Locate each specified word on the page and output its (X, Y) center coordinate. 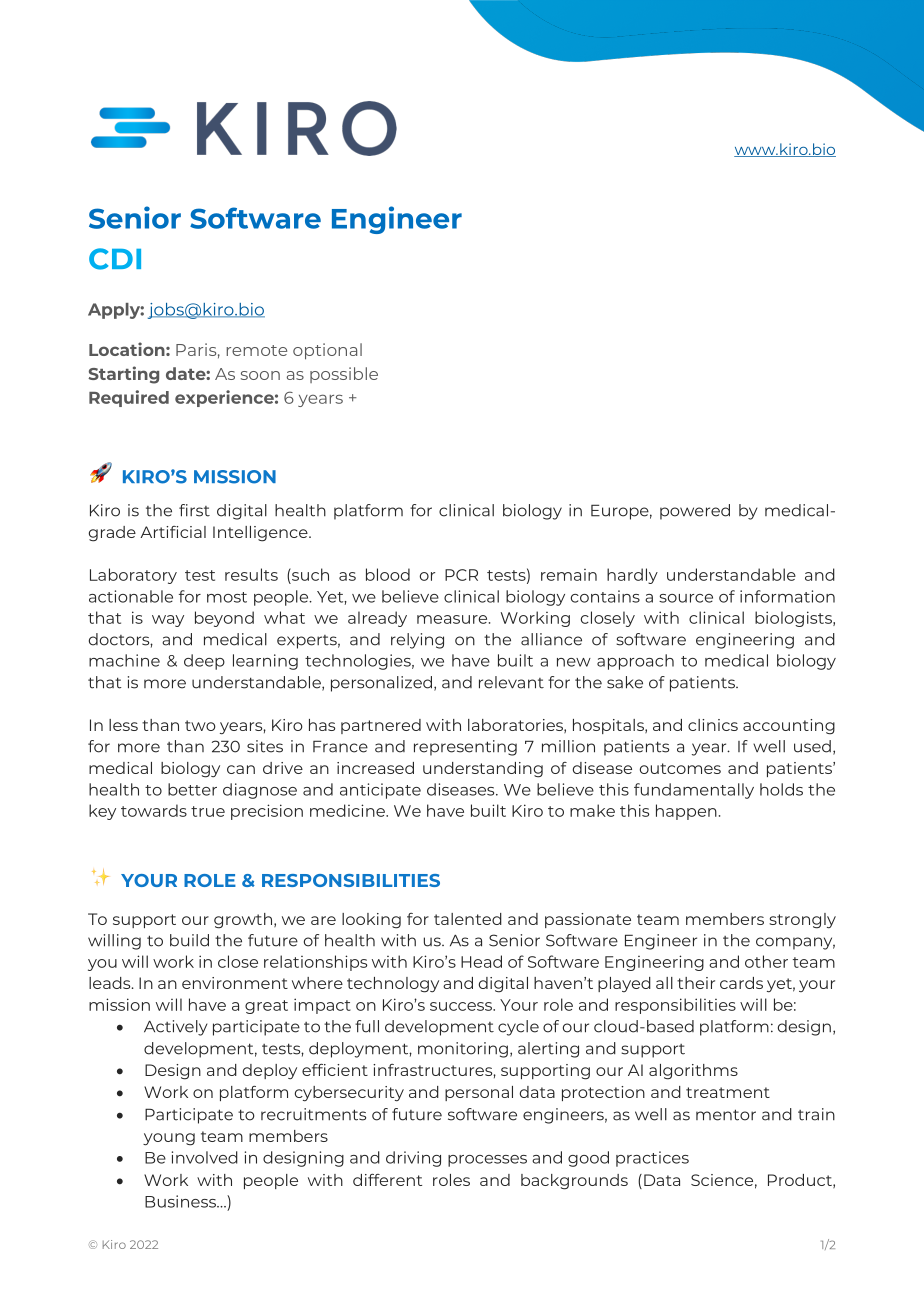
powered (695, 512)
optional (327, 351)
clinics (713, 725)
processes (487, 1161)
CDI (115, 259)
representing (465, 748)
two (200, 725)
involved (205, 1157)
